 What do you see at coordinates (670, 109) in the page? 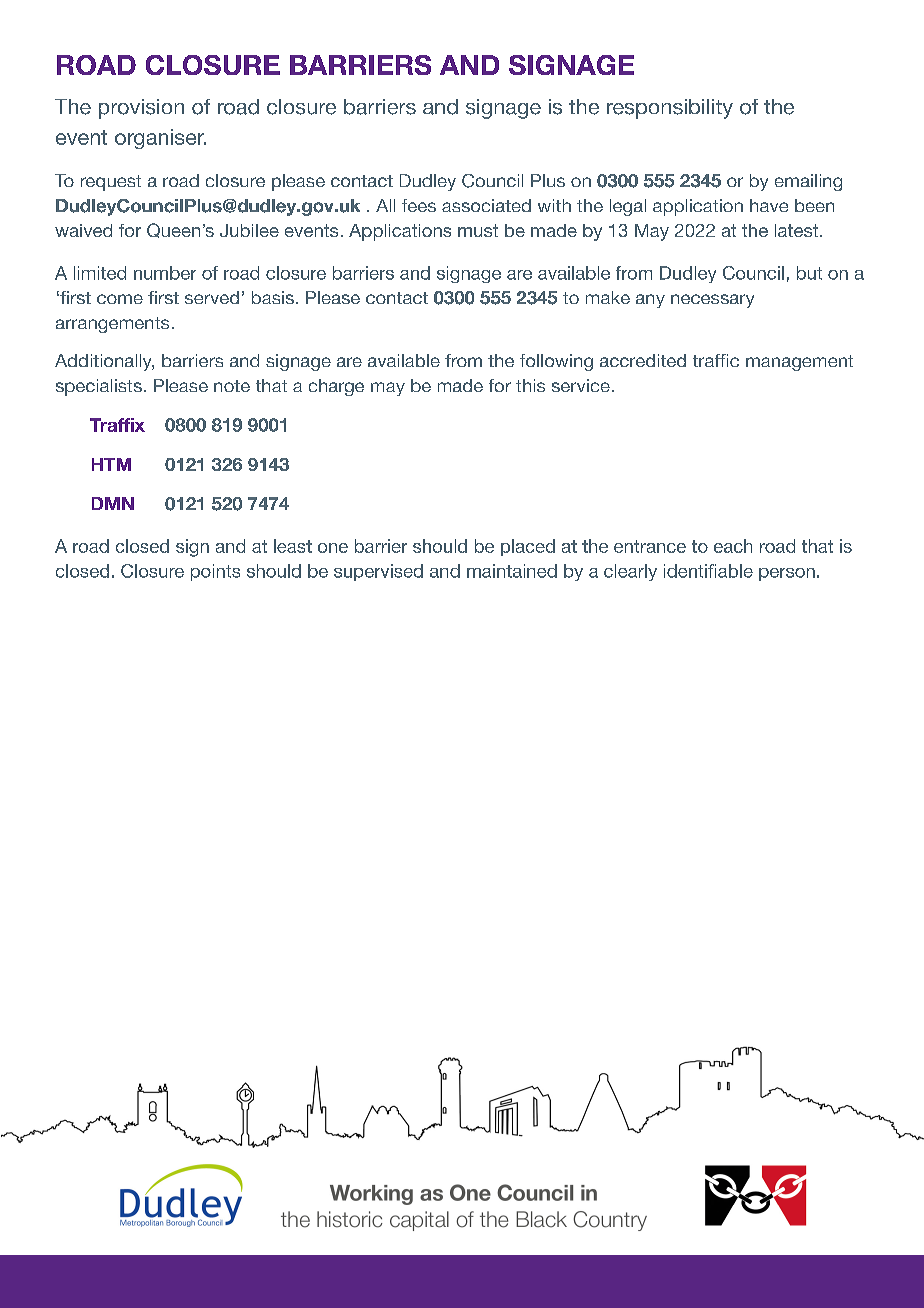
I see `responsibility` at bounding box center [670, 109].
